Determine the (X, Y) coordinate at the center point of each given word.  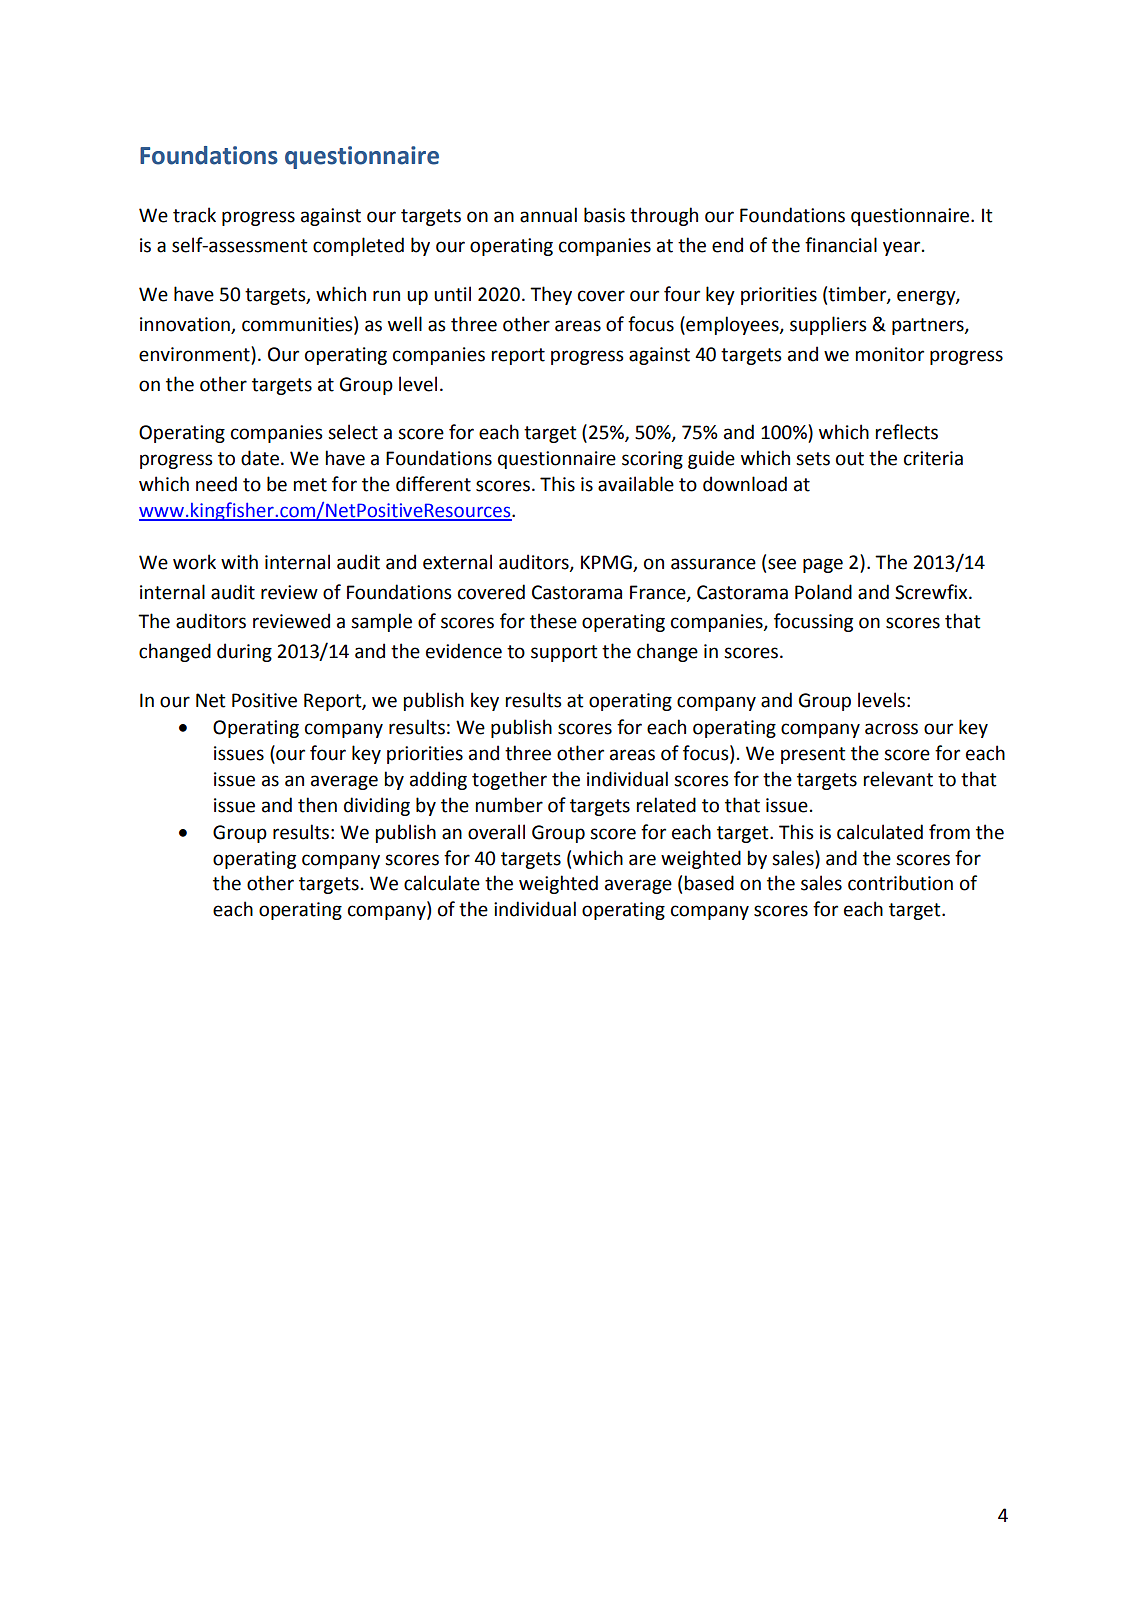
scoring (652, 460)
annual (548, 215)
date (260, 458)
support (564, 653)
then (317, 805)
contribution (900, 883)
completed (358, 246)
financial (841, 245)
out (850, 459)
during (244, 652)
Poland (823, 592)
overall (496, 832)
